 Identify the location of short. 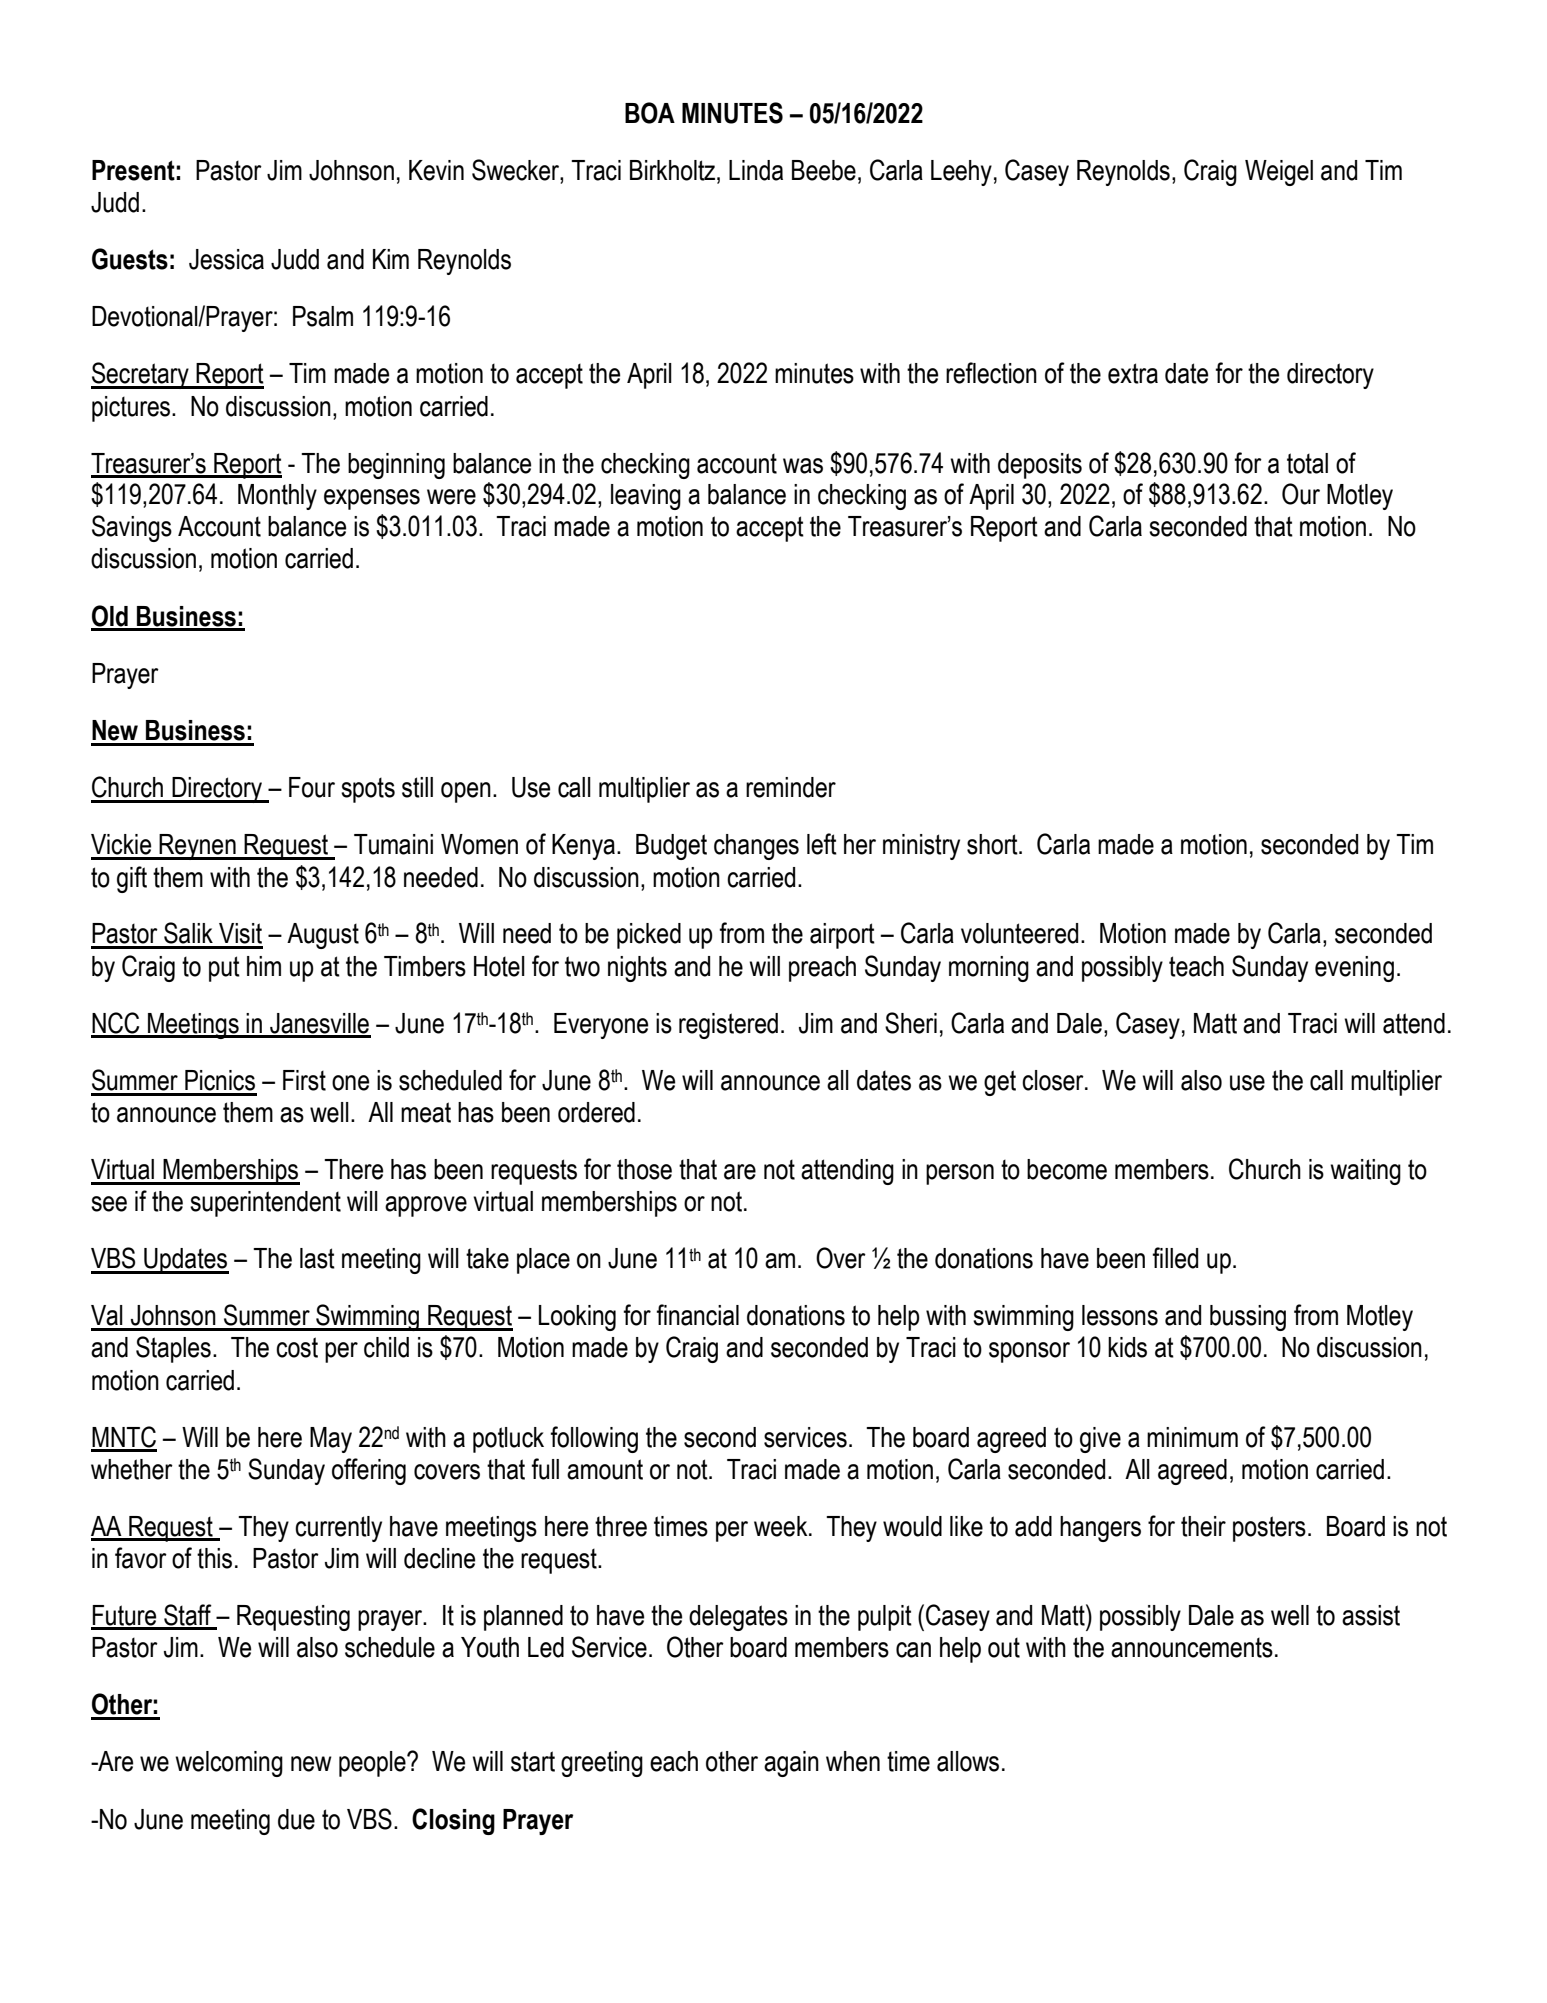
(993, 844).
